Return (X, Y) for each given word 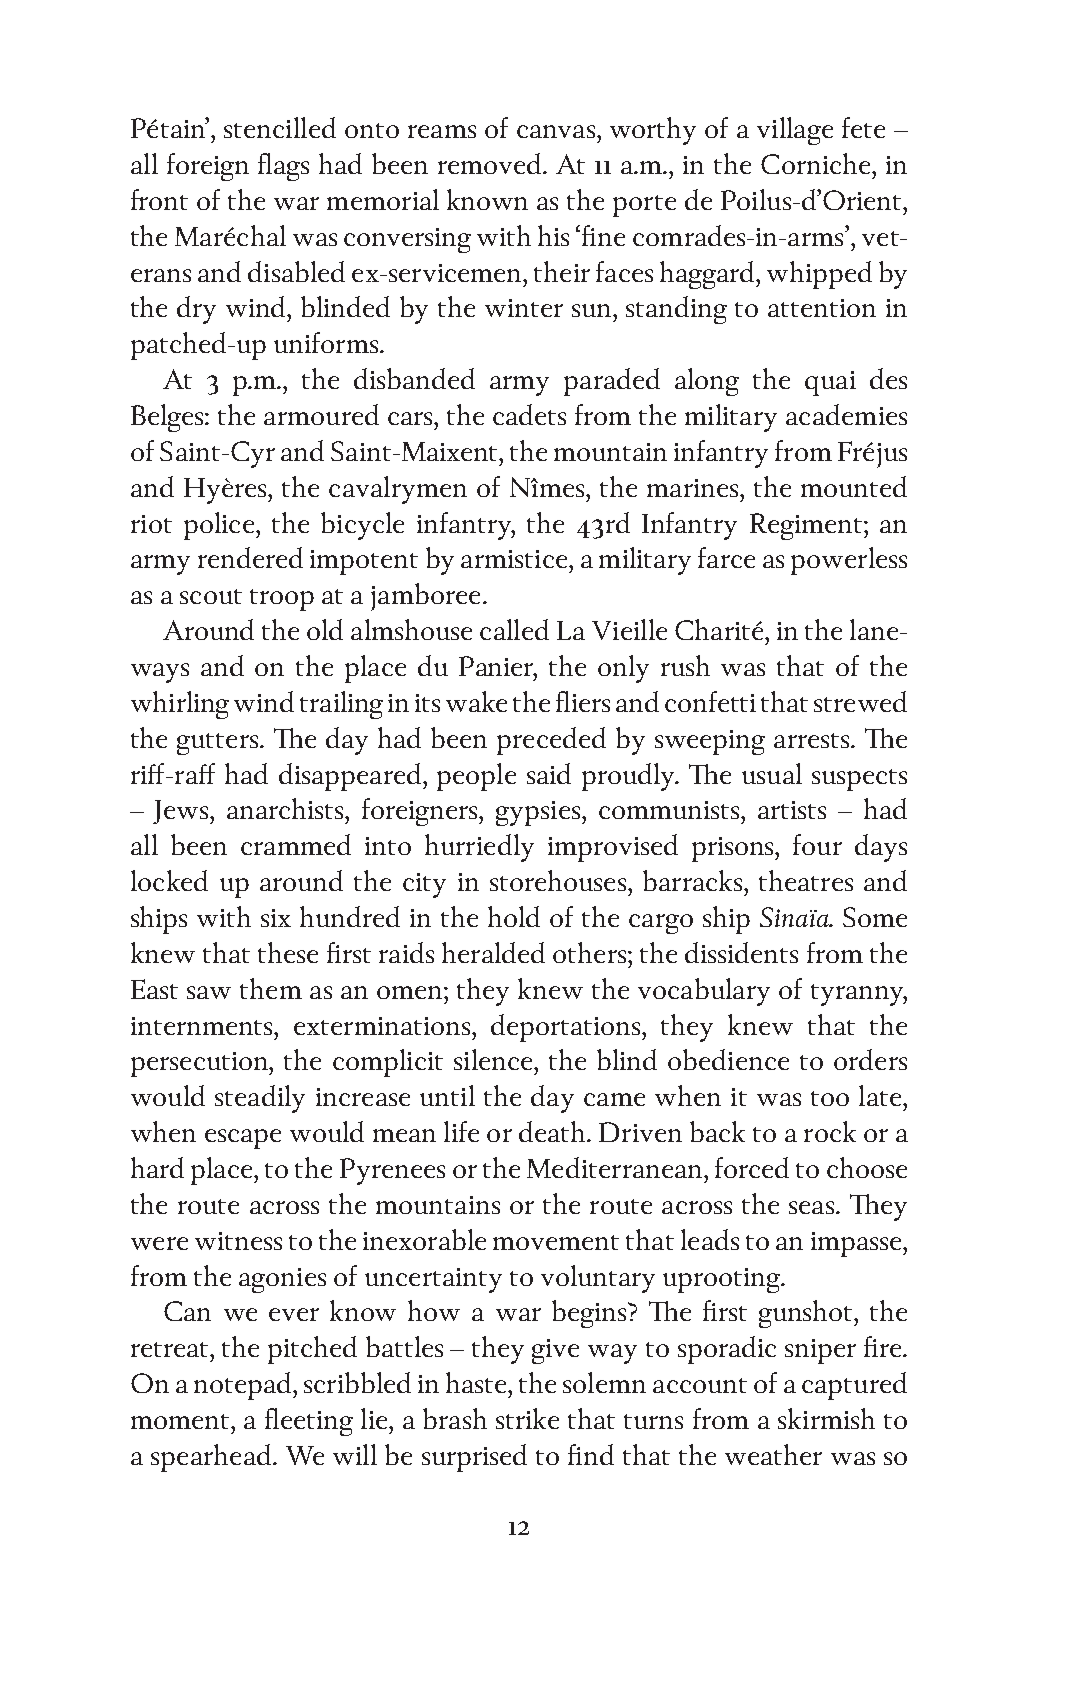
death (553, 1131)
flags (283, 167)
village (795, 131)
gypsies (539, 813)
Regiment (807, 526)
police (219, 526)
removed (491, 163)
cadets (529, 414)
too (830, 1098)
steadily (260, 1099)
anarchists (287, 808)
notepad (244, 1386)
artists (792, 810)
